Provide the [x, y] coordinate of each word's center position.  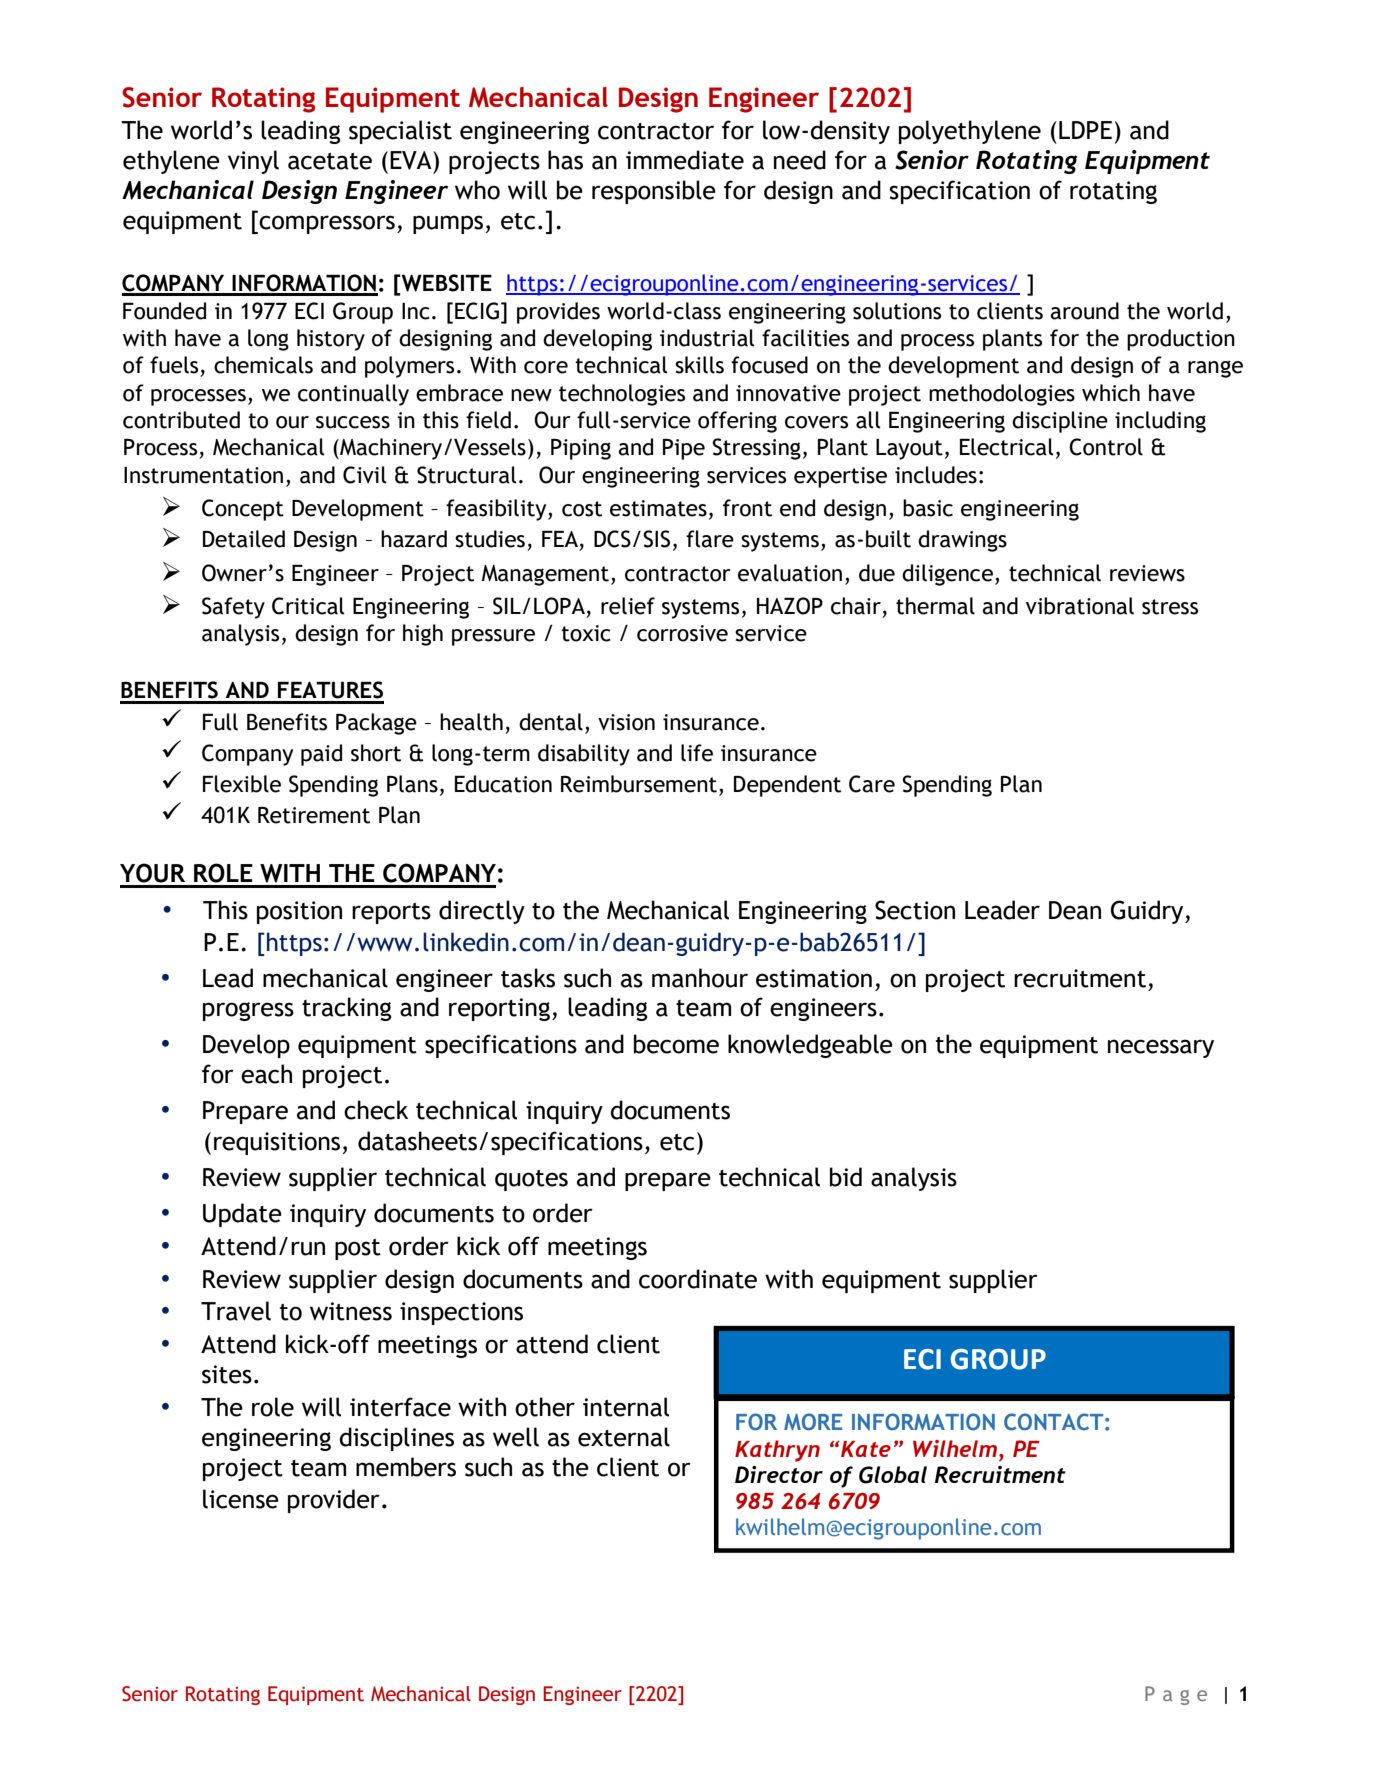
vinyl [253, 162]
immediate [685, 160]
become [676, 1044]
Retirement [314, 815]
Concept [243, 510]
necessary [1161, 1048]
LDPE [1085, 130]
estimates [658, 508]
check [376, 1110]
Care [872, 784]
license [241, 1499]
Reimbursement [639, 784]
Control [1106, 447]
